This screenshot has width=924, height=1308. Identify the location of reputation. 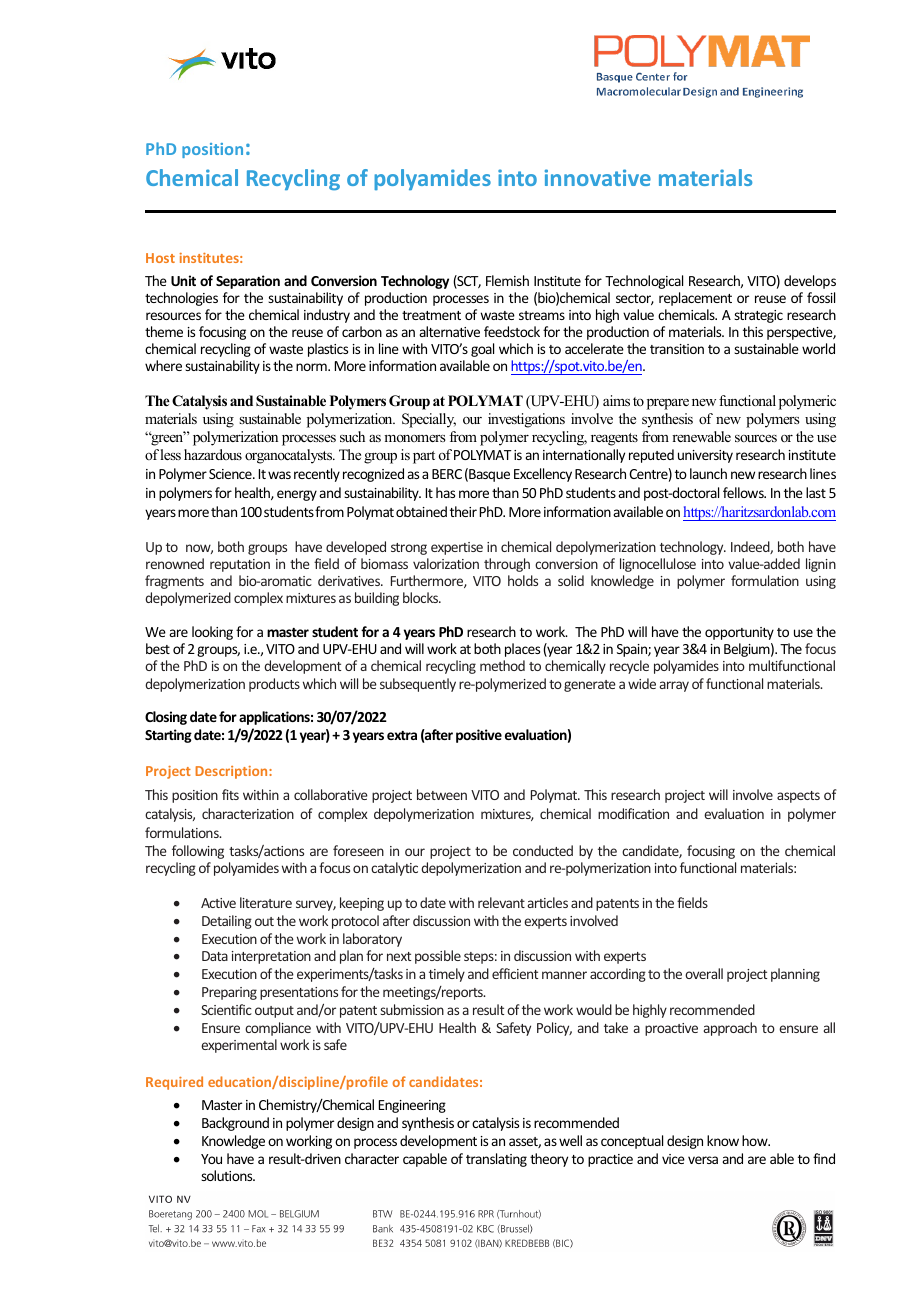
(240, 565).
